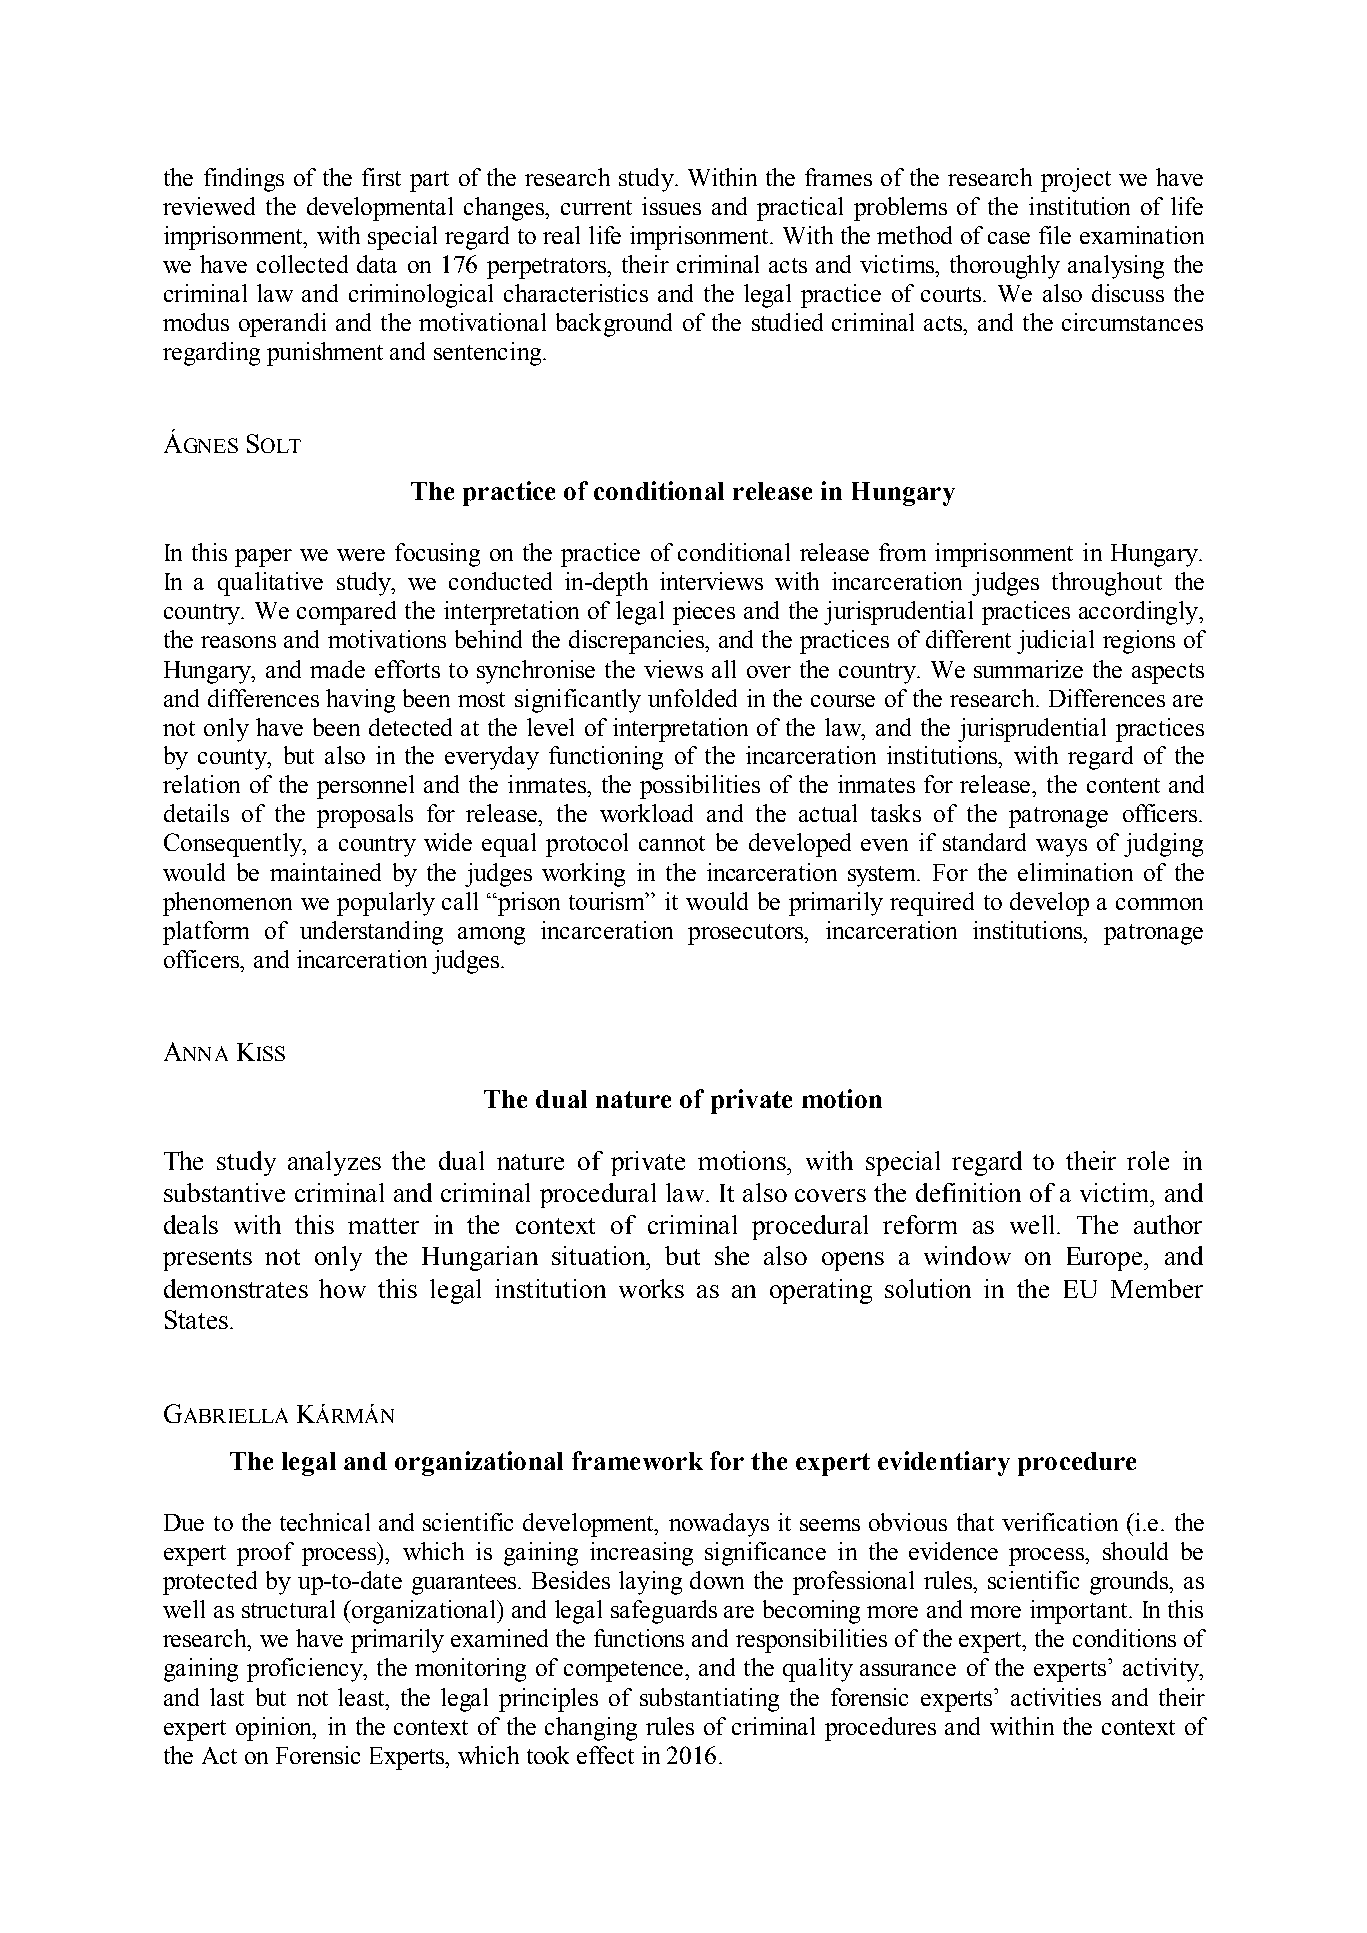 The image size is (1367, 1933). I want to click on activities, so click(1056, 1697).
